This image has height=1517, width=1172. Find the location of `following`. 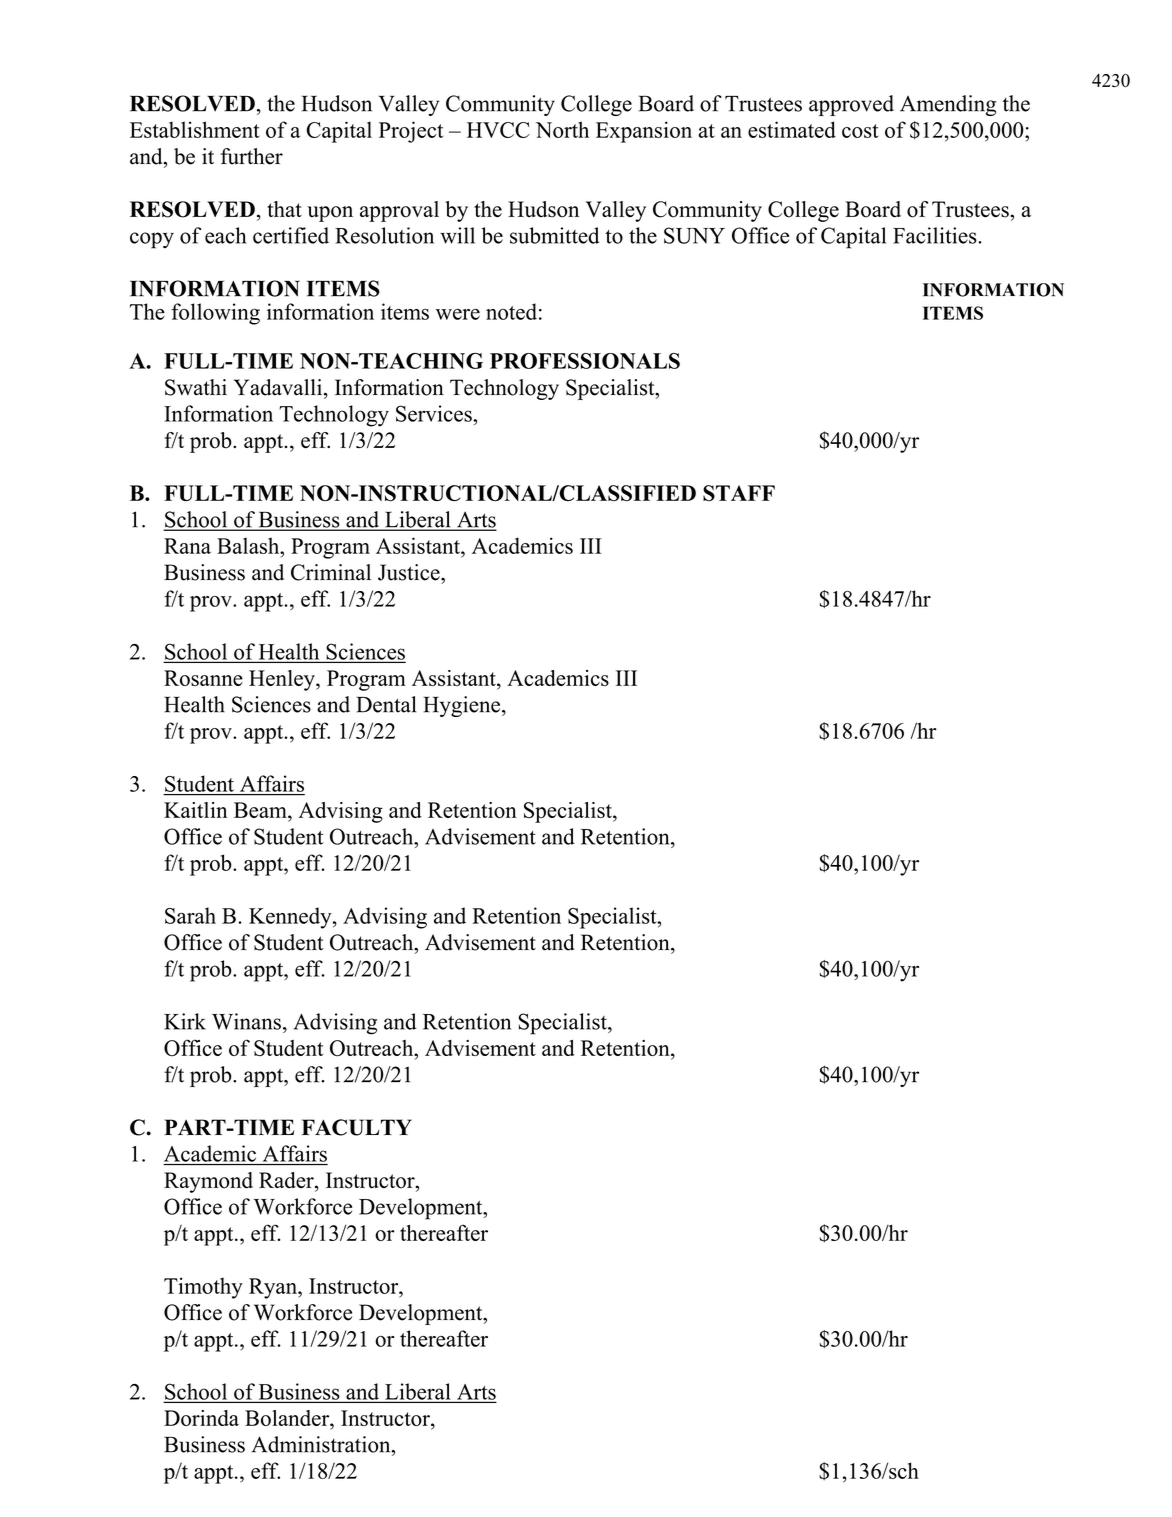

following is located at coordinates (215, 314).
